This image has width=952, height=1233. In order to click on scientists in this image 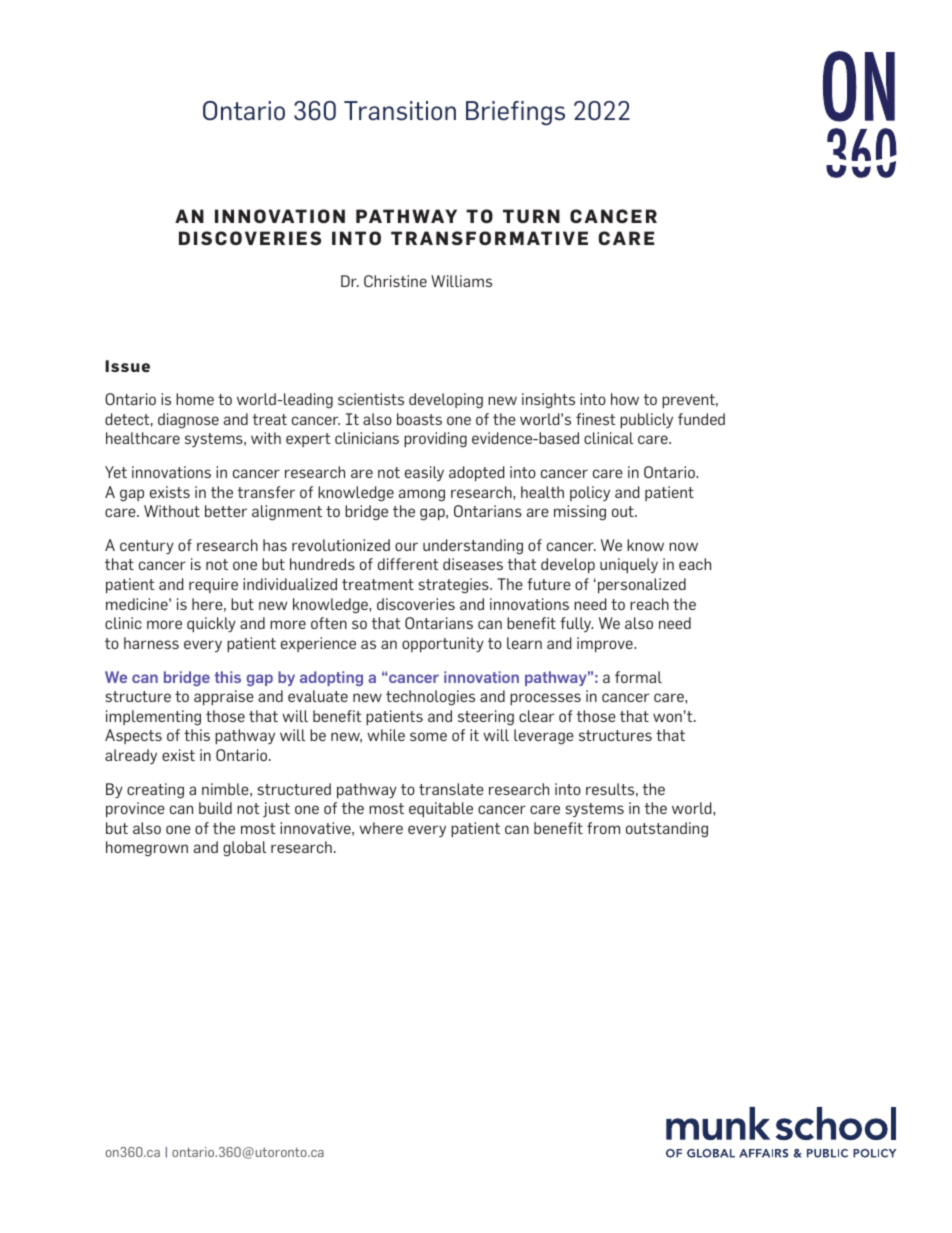, I will do `click(371, 399)`.
